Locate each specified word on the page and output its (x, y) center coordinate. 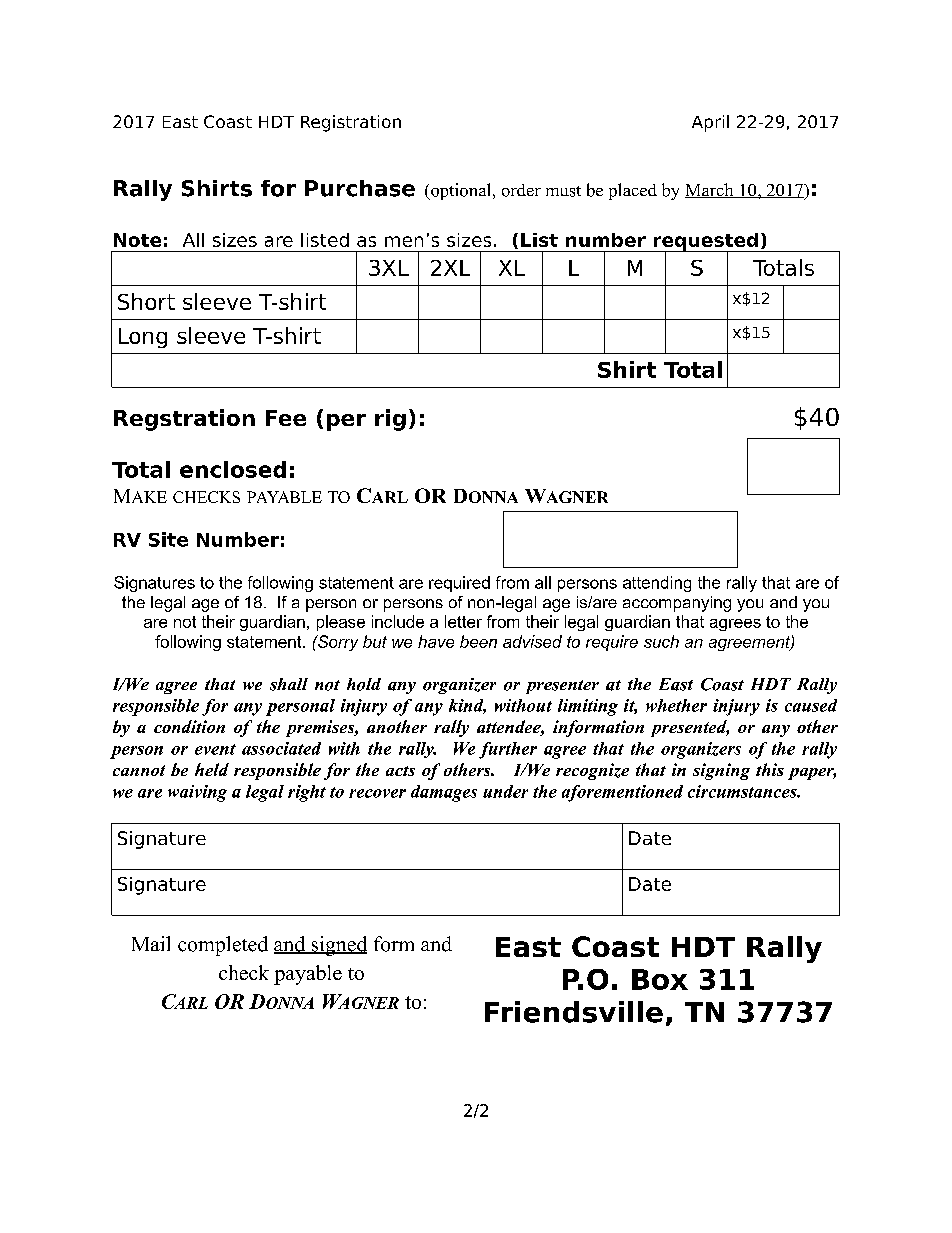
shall (289, 684)
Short (146, 301)
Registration (351, 123)
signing (721, 771)
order (521, 190)
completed (223, 946)
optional (461, 191)
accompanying (677, 604)
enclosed (233, 469)
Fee (286, 418)
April (710, 123)
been (478, 641)
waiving (197, 793)
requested (705, 243)
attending (657, 584)
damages (444, 793)
